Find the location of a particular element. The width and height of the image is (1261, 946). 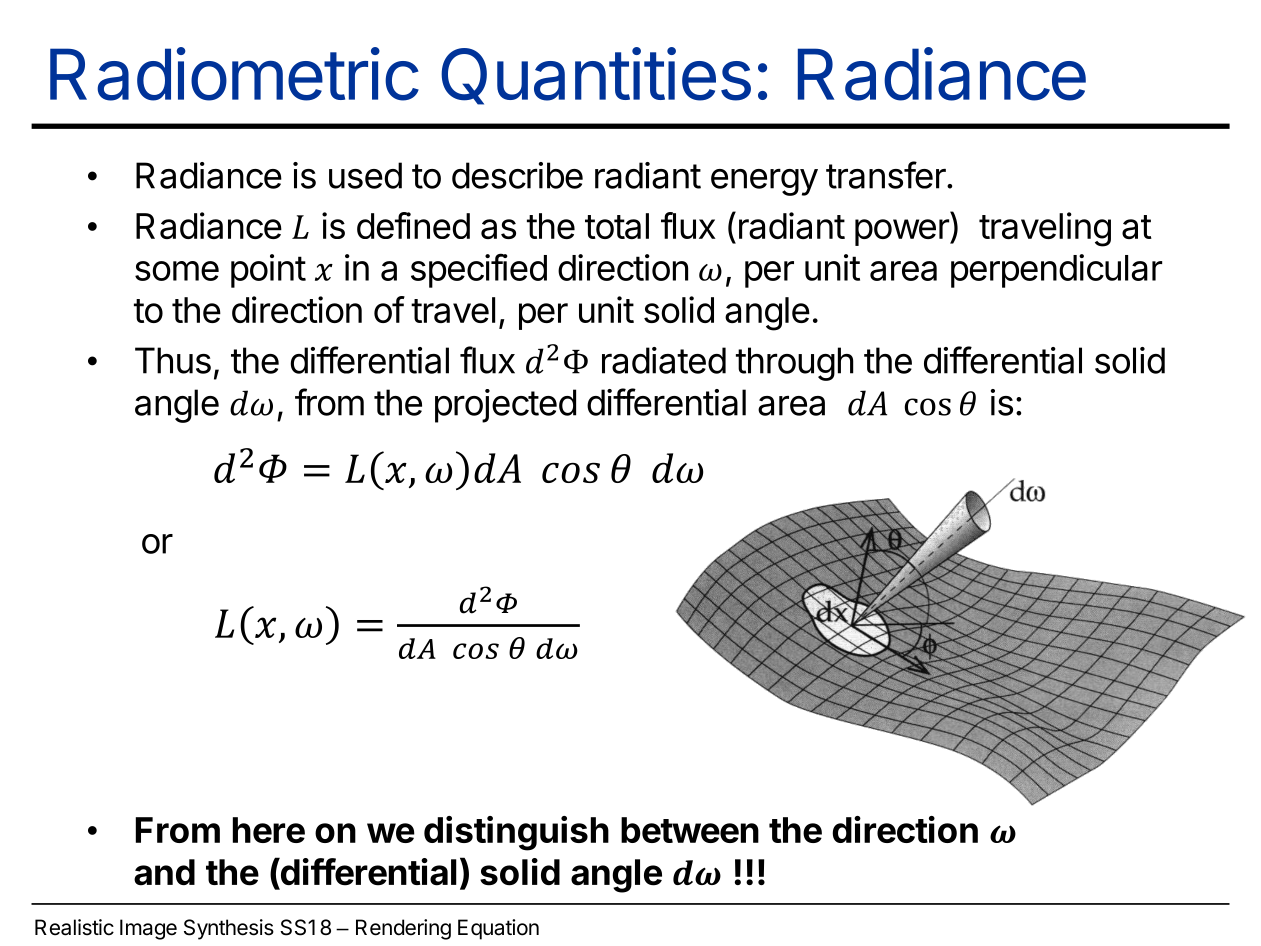

Synthesis is located at coordinates (229, 929).
